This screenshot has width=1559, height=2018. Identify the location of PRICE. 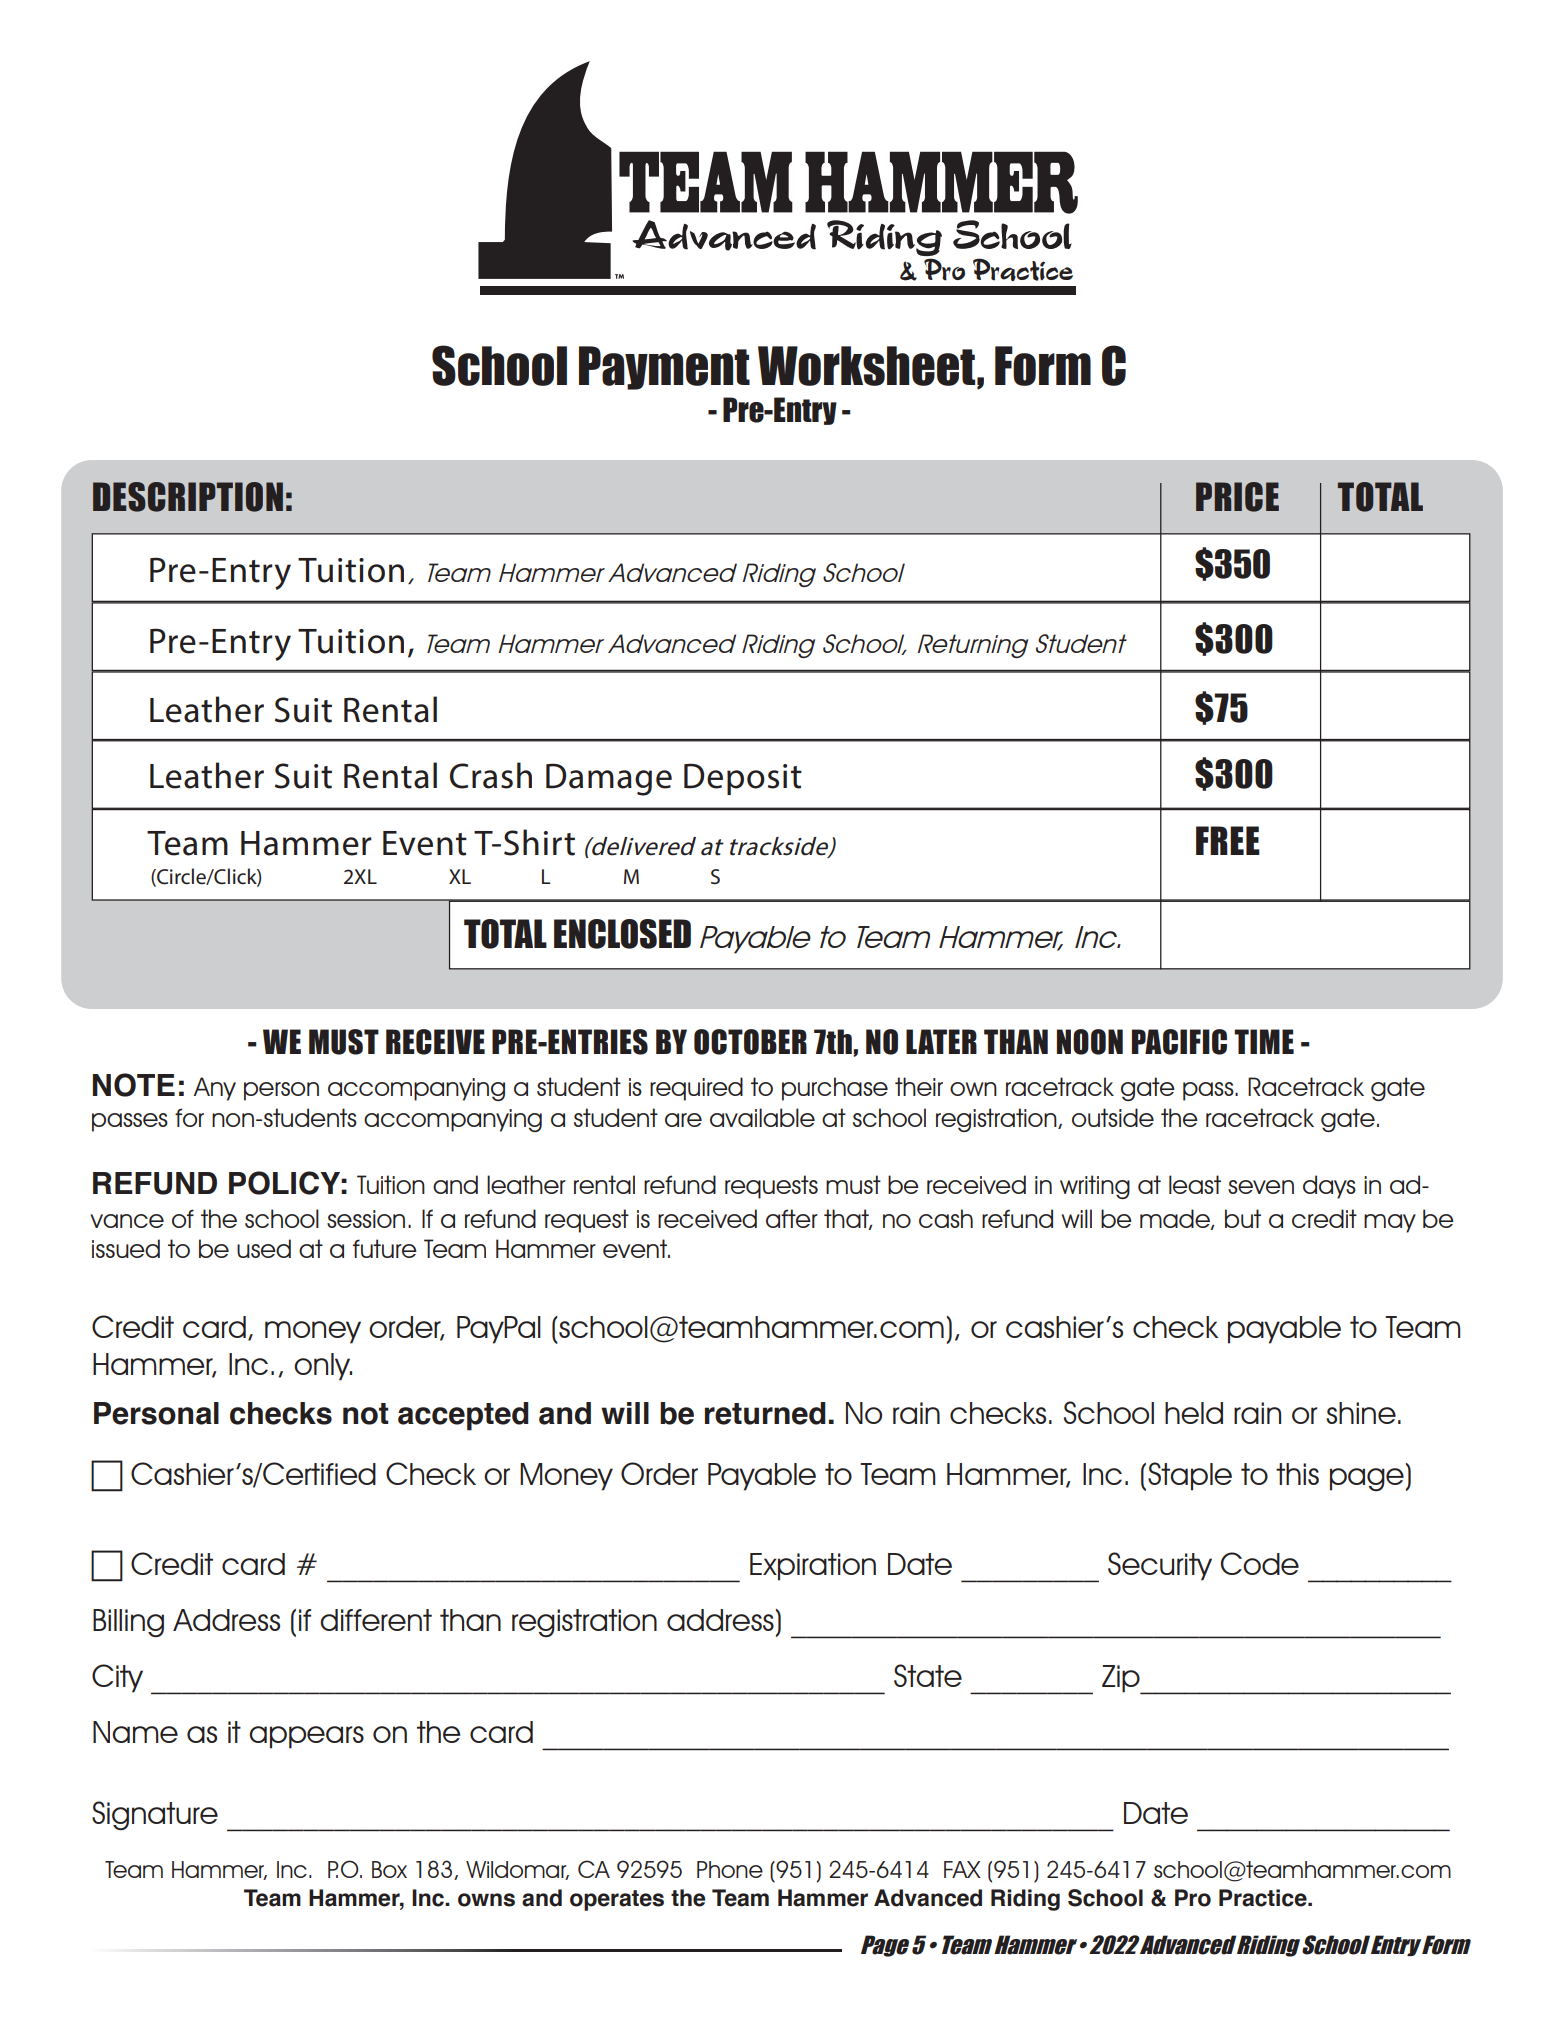
(1237, 497).
